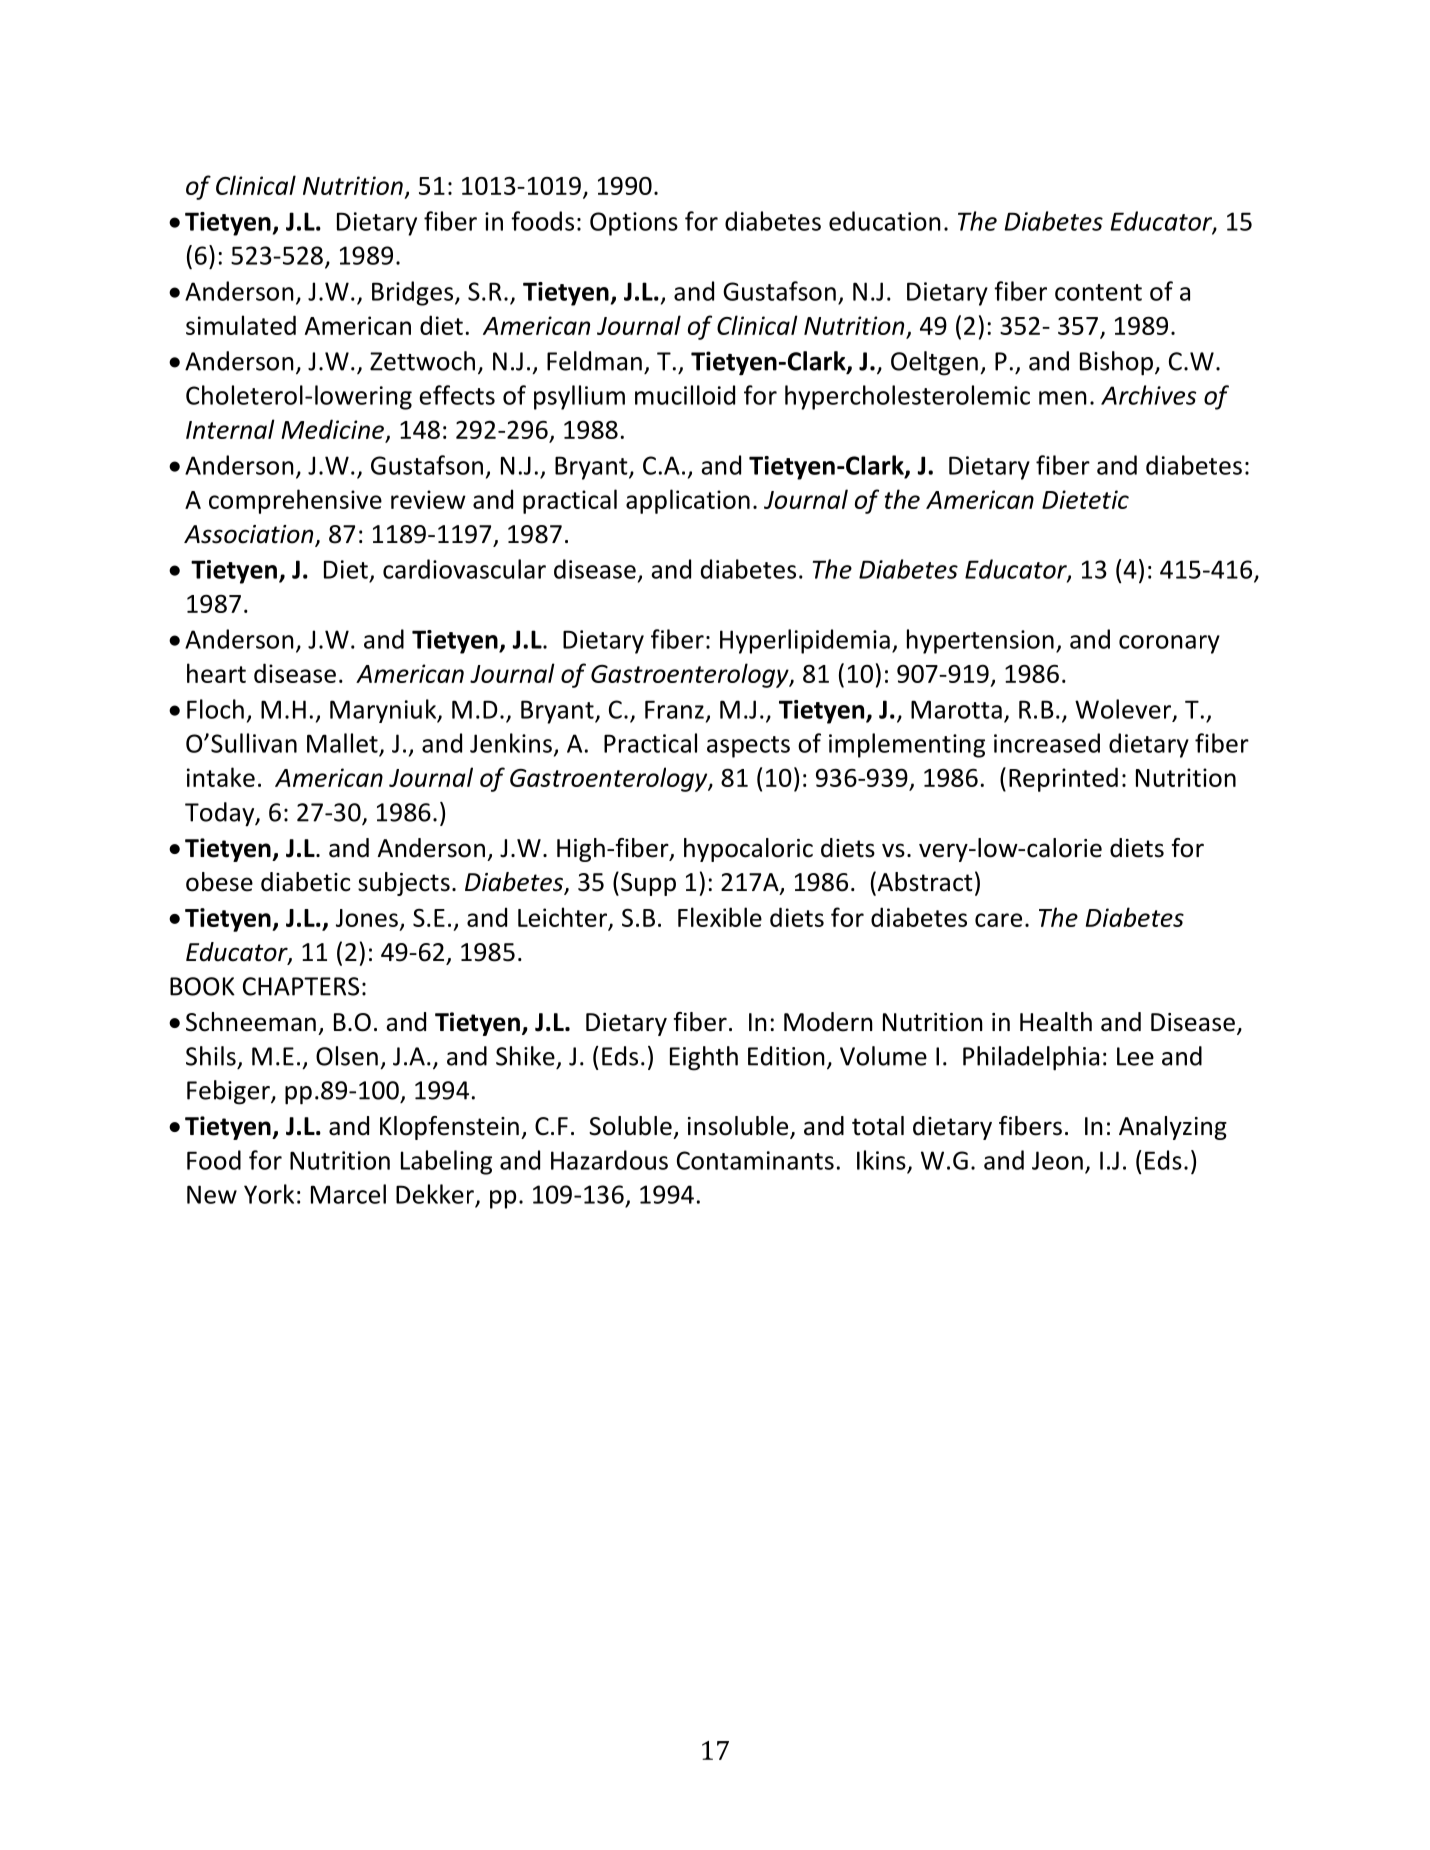  Describe the element at coordinates (305, 882) in the image. I see `diabetic` at that location.
